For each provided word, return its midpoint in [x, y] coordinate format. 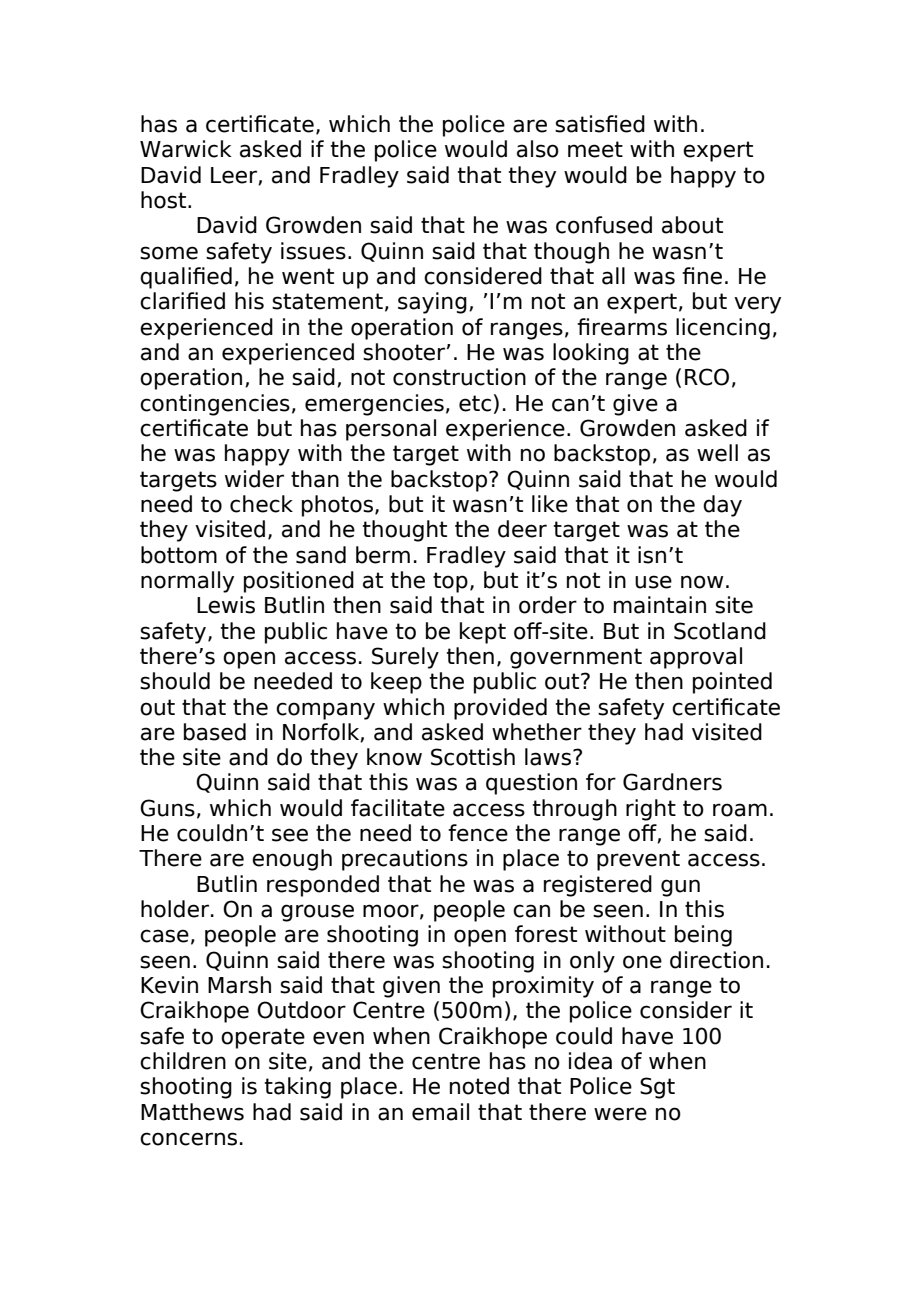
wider [254, 479]
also [538, 149]
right [651, 810]
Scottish [473, 757]
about [692, 225]
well [717, 453]
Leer [235, 176]
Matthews [192, 1112]
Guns [167, 808]
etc [475, 403]
